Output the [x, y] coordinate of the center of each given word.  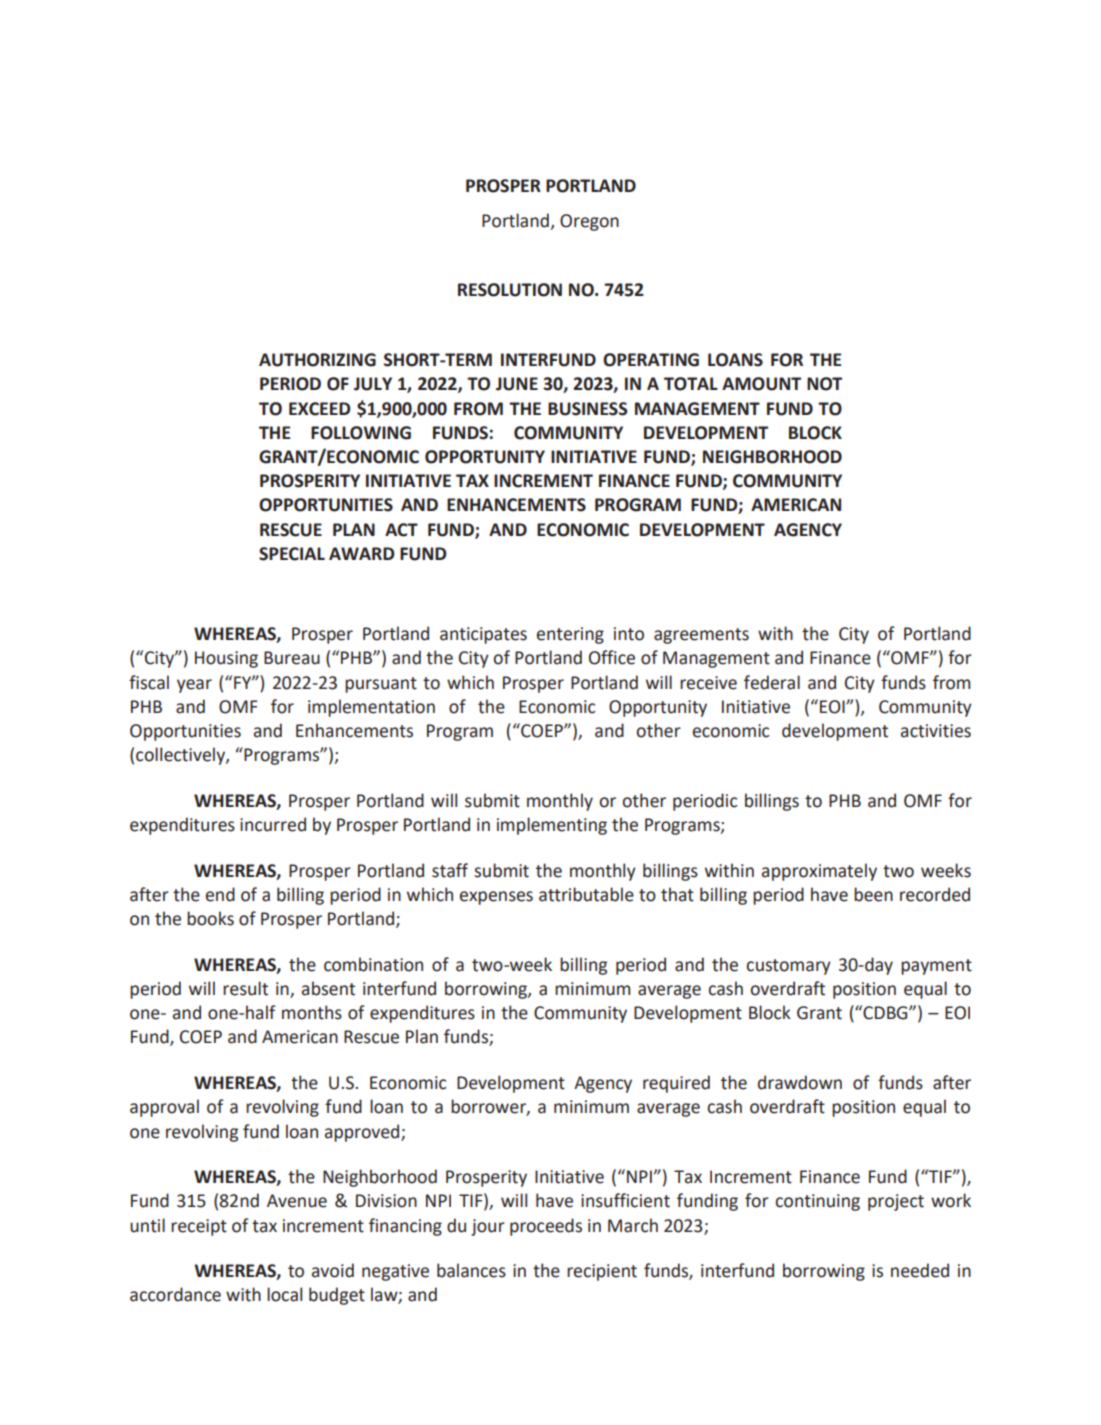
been [873, 894]
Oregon [589, 222]
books [210, 918]
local [284, 1294]
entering [570, 635]
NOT [824, 384]
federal [772, 682]
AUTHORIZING [317, 360]
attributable [586, 894]
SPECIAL [292, 554]
